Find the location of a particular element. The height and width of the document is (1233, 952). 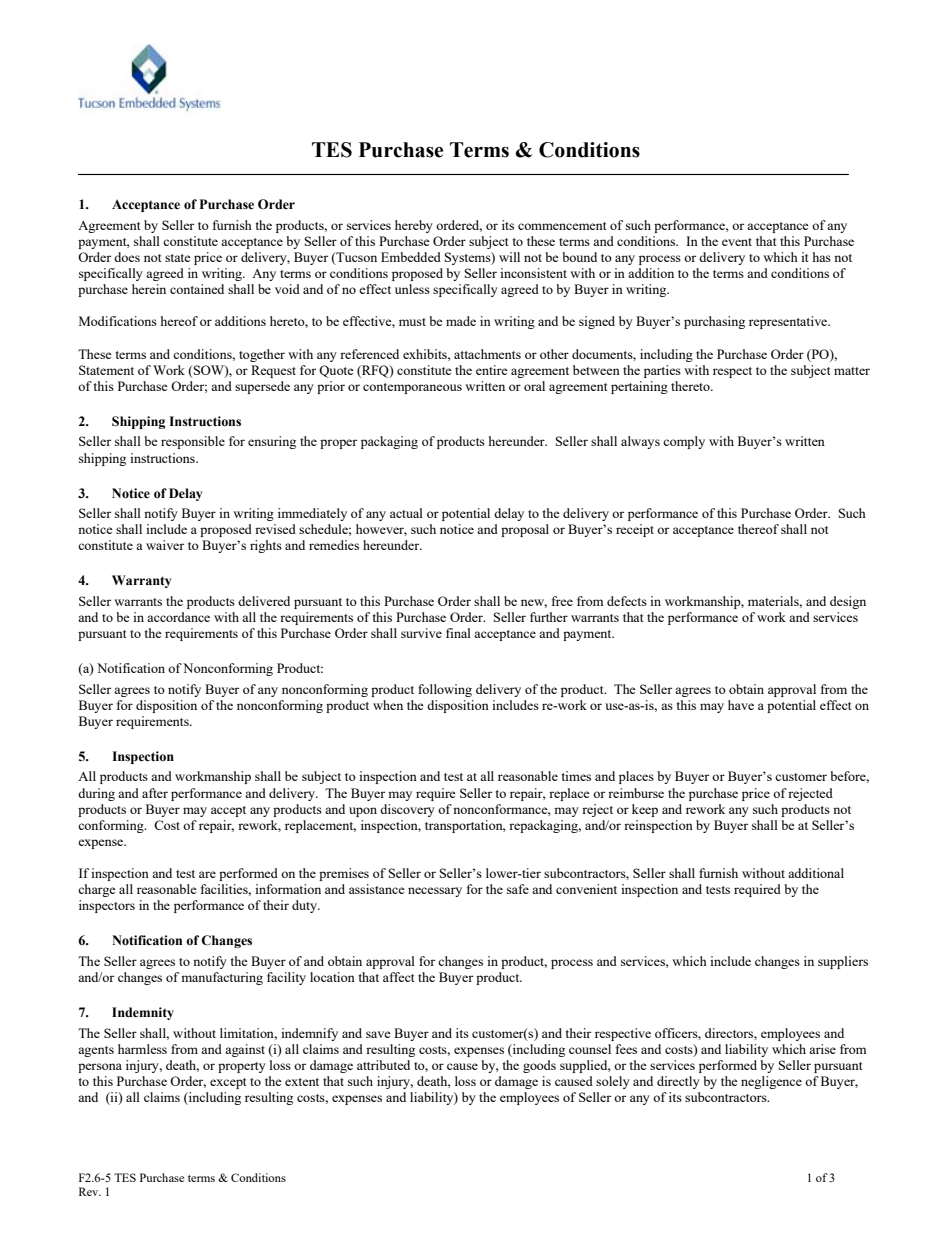

negligence is located at coordinates (771, 1082).
